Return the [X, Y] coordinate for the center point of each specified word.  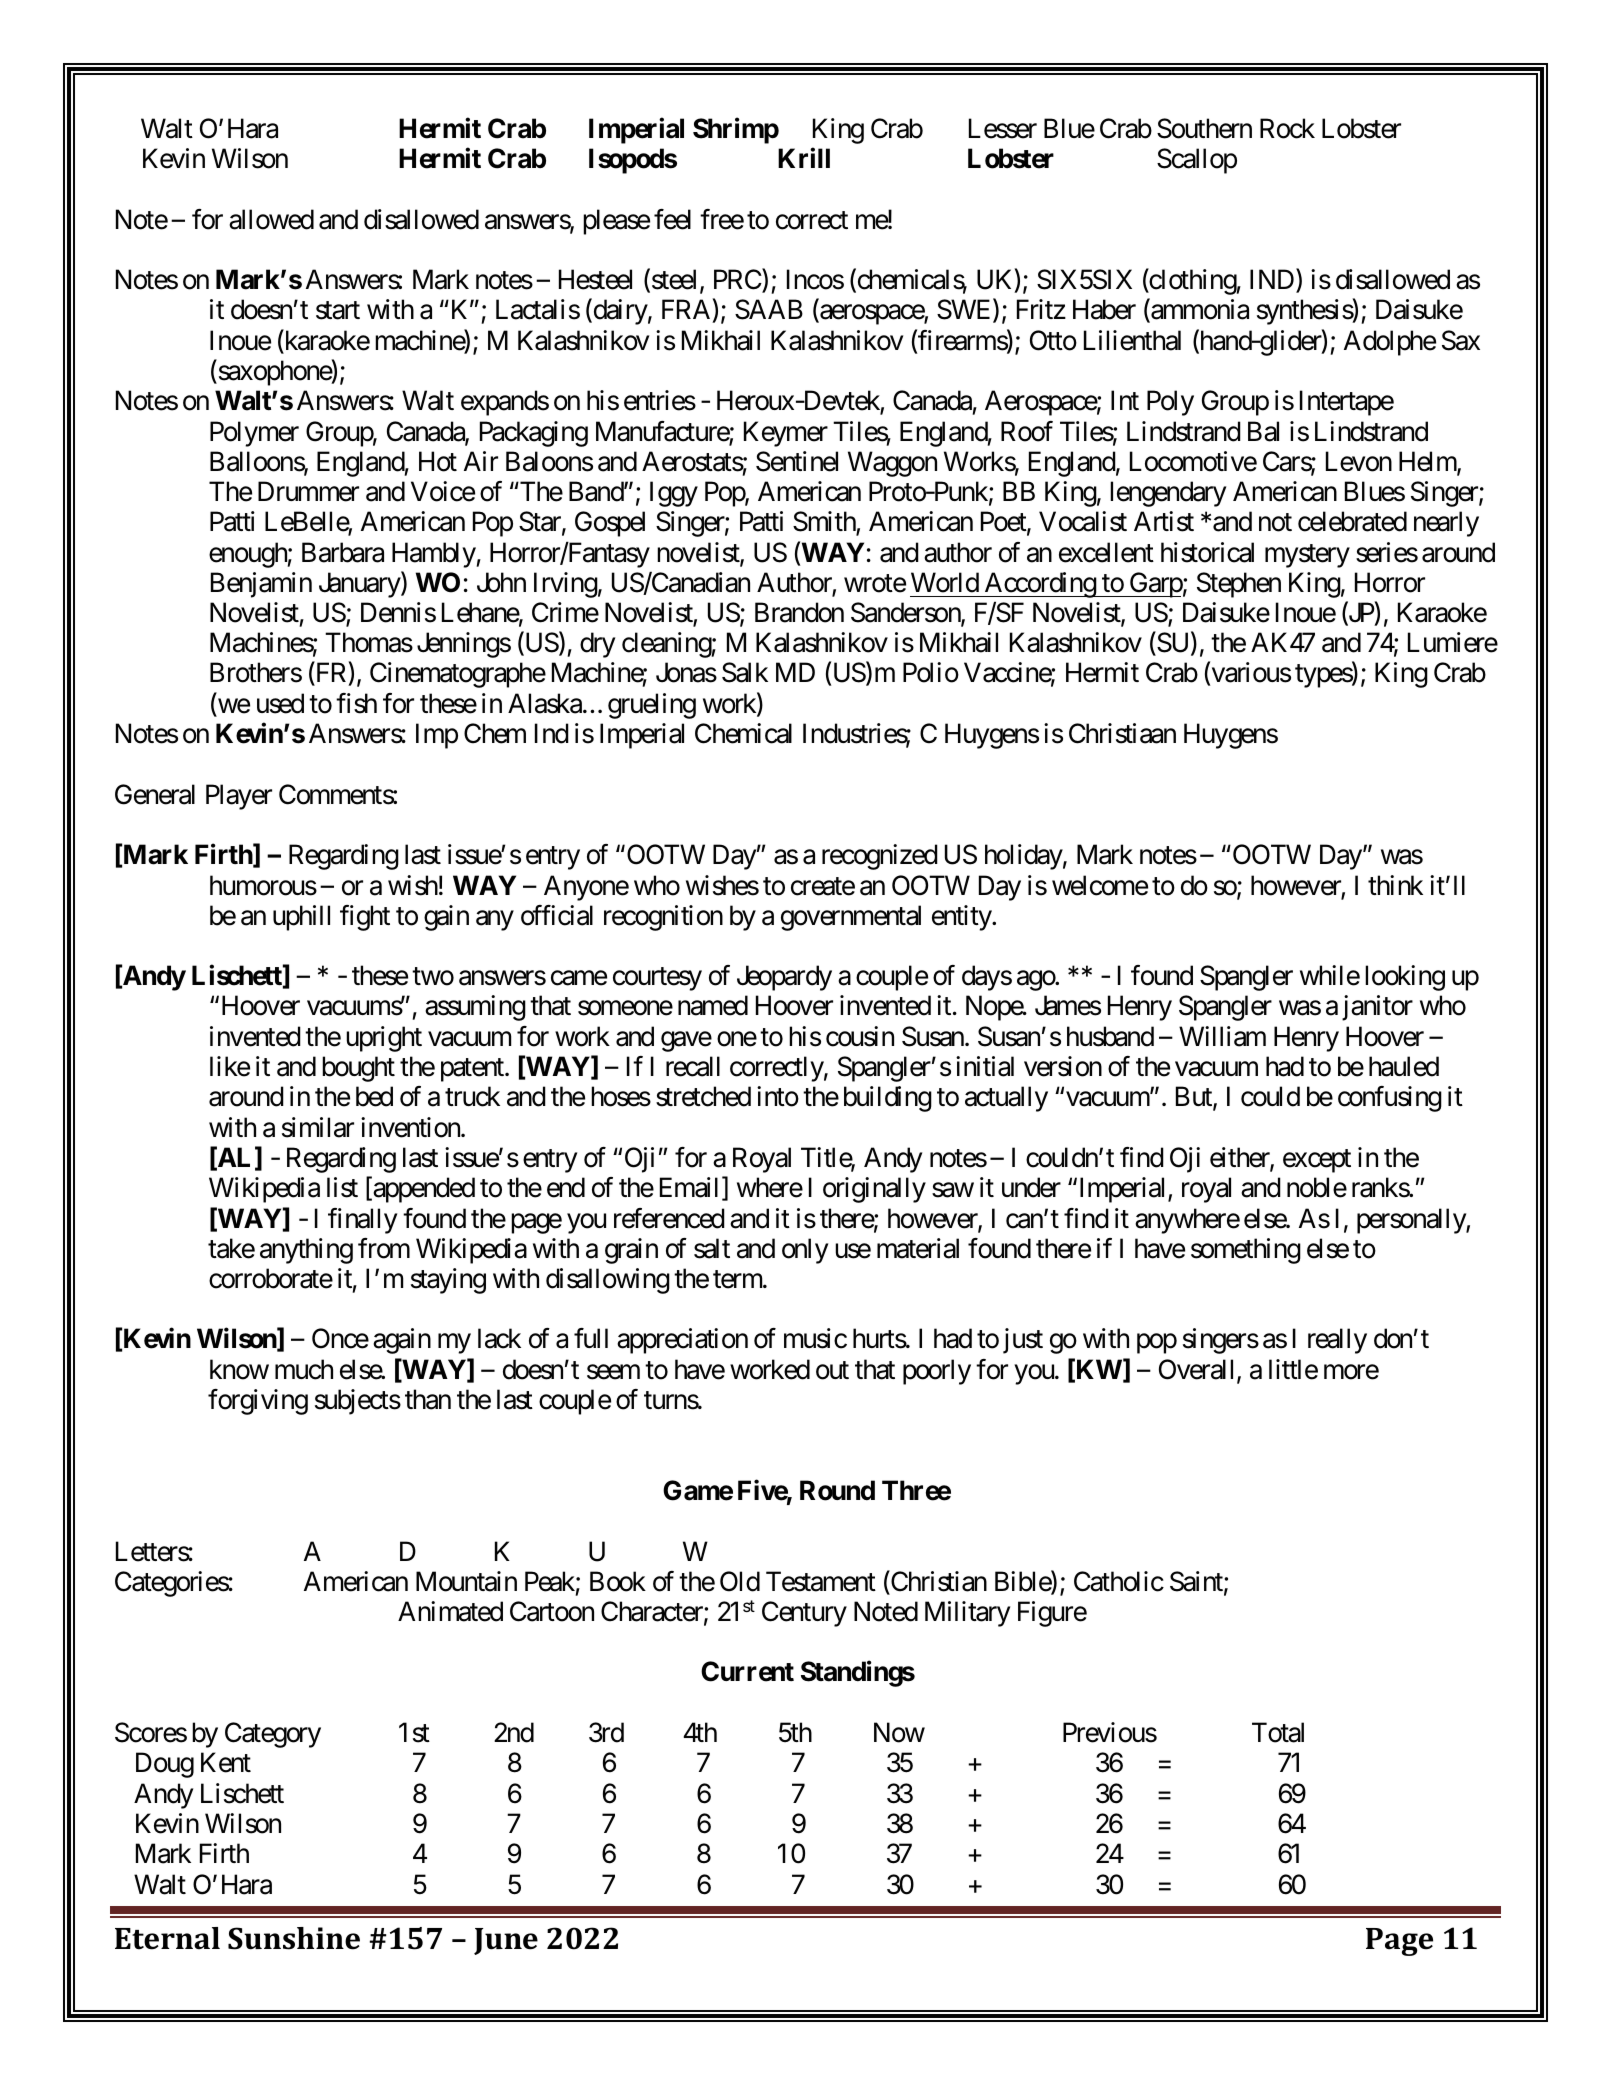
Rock [1287, 128]
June [506, 1941]
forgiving [258, 1402]
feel [672, 219]
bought [358, 1069]
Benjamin [261, 585]
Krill [804, 158]
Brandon [799, 612]
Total [1278, 1732]
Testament [821, 1582]
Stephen [1239, 585]
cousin [860, 1036]
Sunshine [294, 1938]
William [1222, 1036]
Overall [1198, 1370]
